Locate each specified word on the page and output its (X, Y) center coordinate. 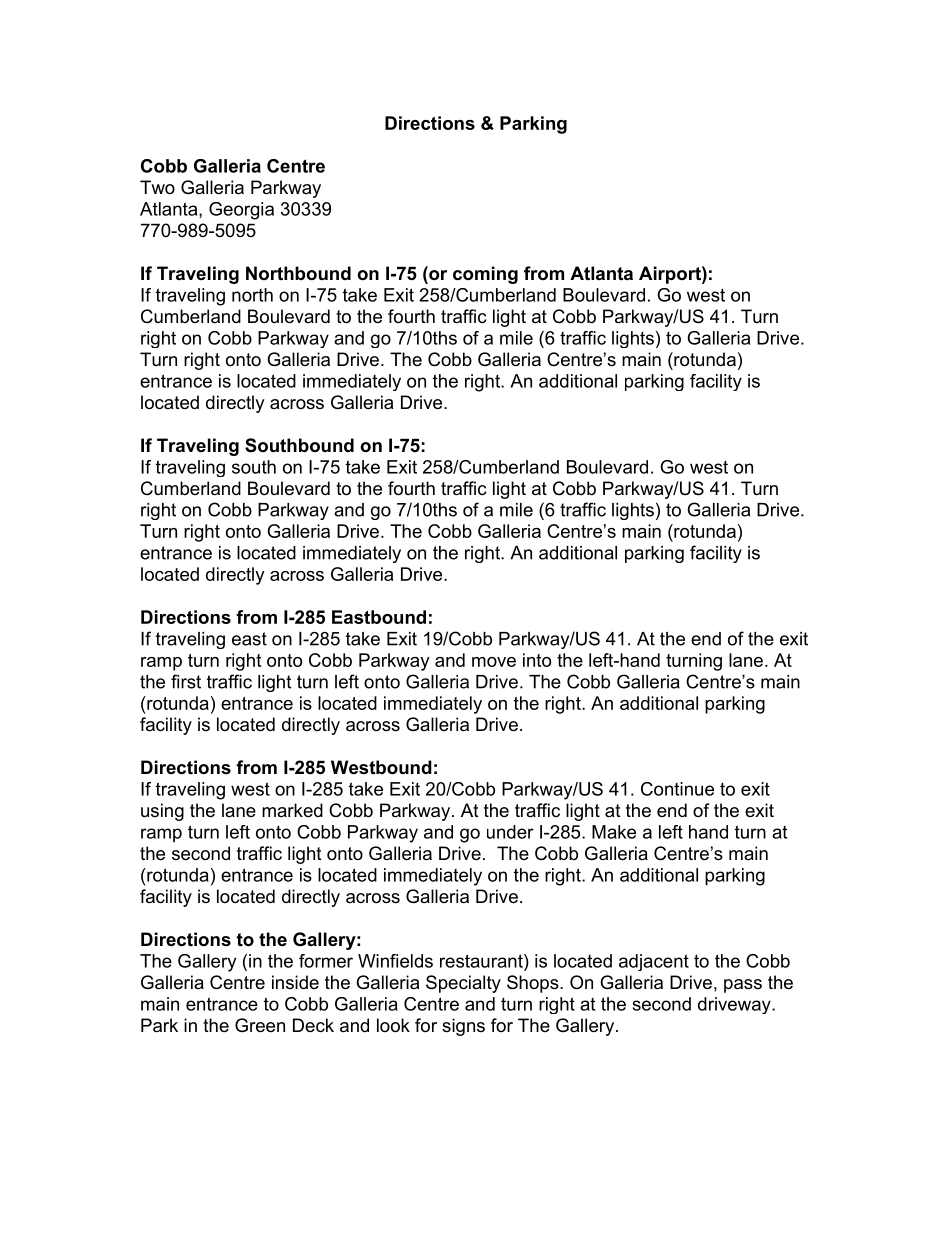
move (494, 662)
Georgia (241, 211)
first (186, 681)
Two (157, 187)
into (537, 660)
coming (485, 275)
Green (260, 1025)
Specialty (463, 984)
